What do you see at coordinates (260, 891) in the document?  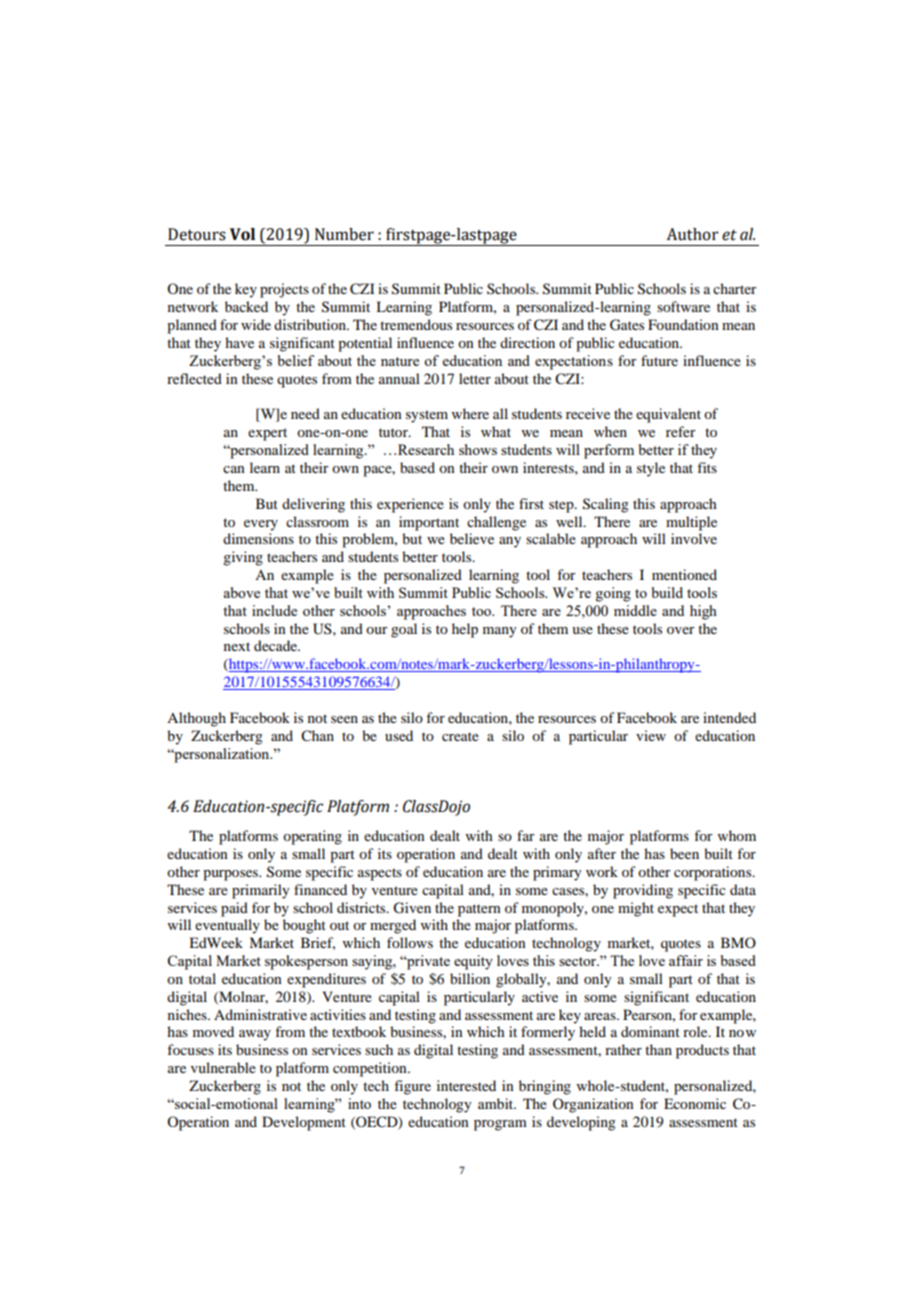 I see `primarily` at bounding box center [260, 891].
